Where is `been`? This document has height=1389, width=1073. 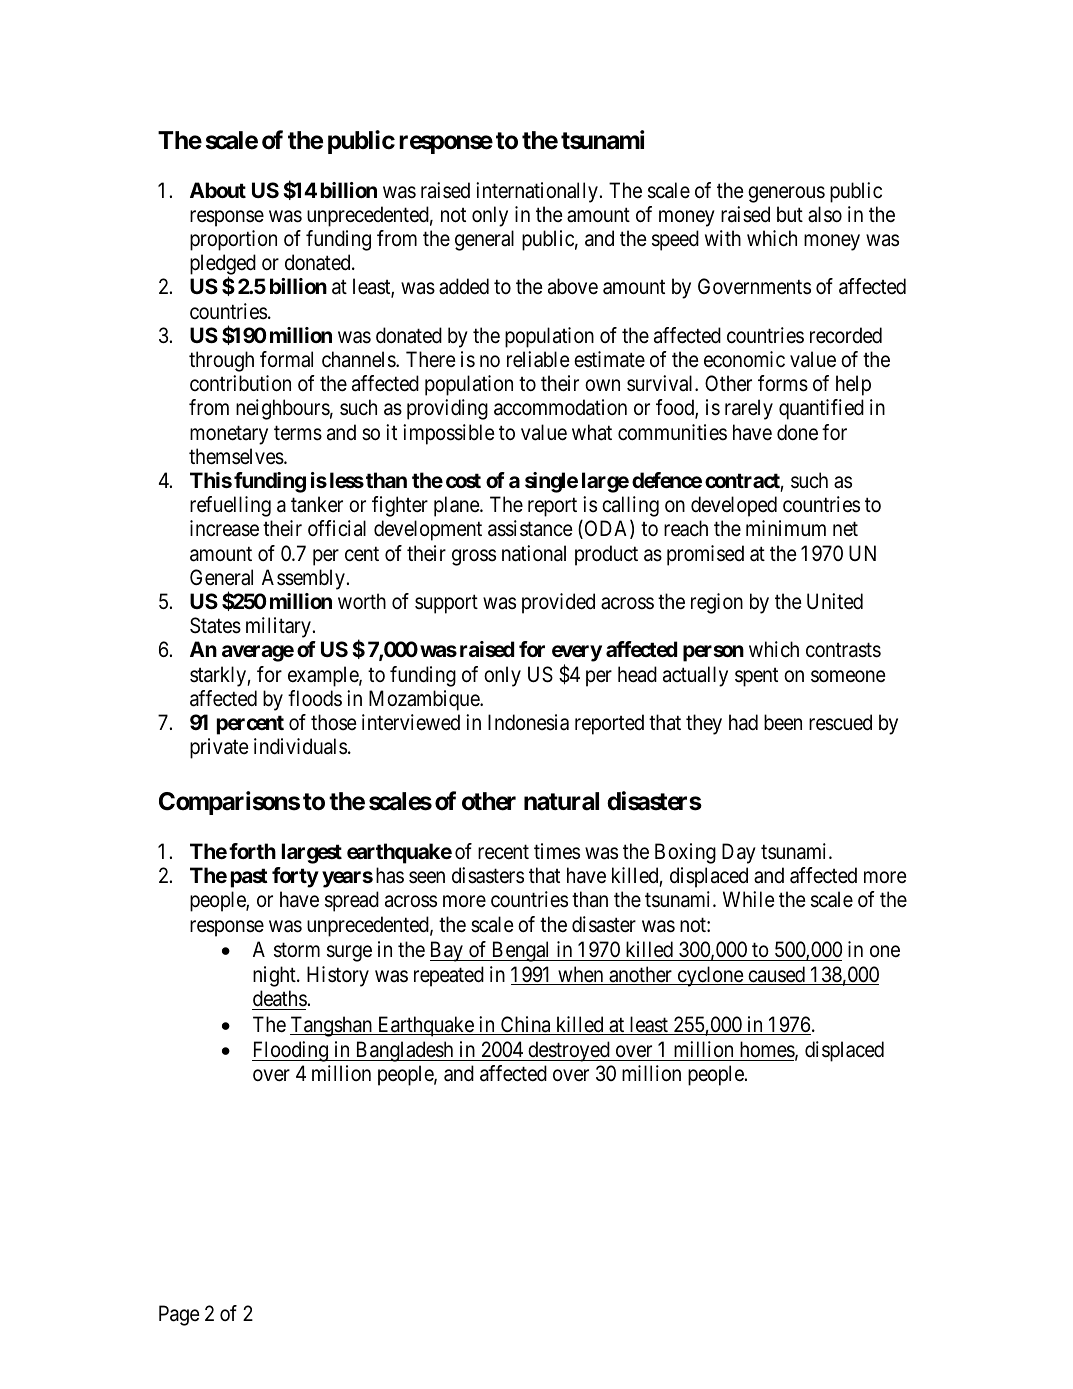
been is located at coordinates (783, 722).
